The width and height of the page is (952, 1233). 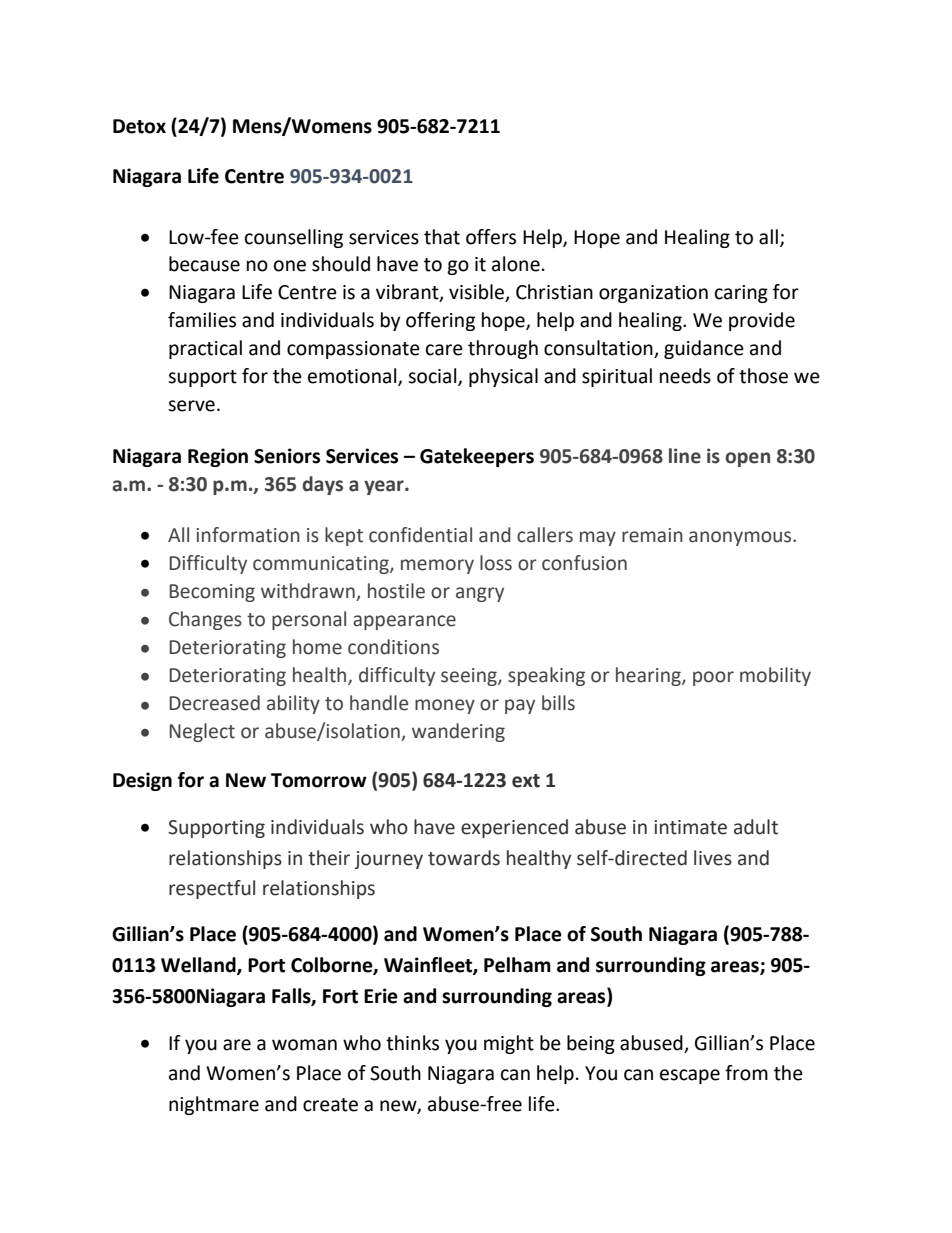 What do you see at coordinates (713, 678) in the page?
I see `poor` at bounding box center [713, 678].
